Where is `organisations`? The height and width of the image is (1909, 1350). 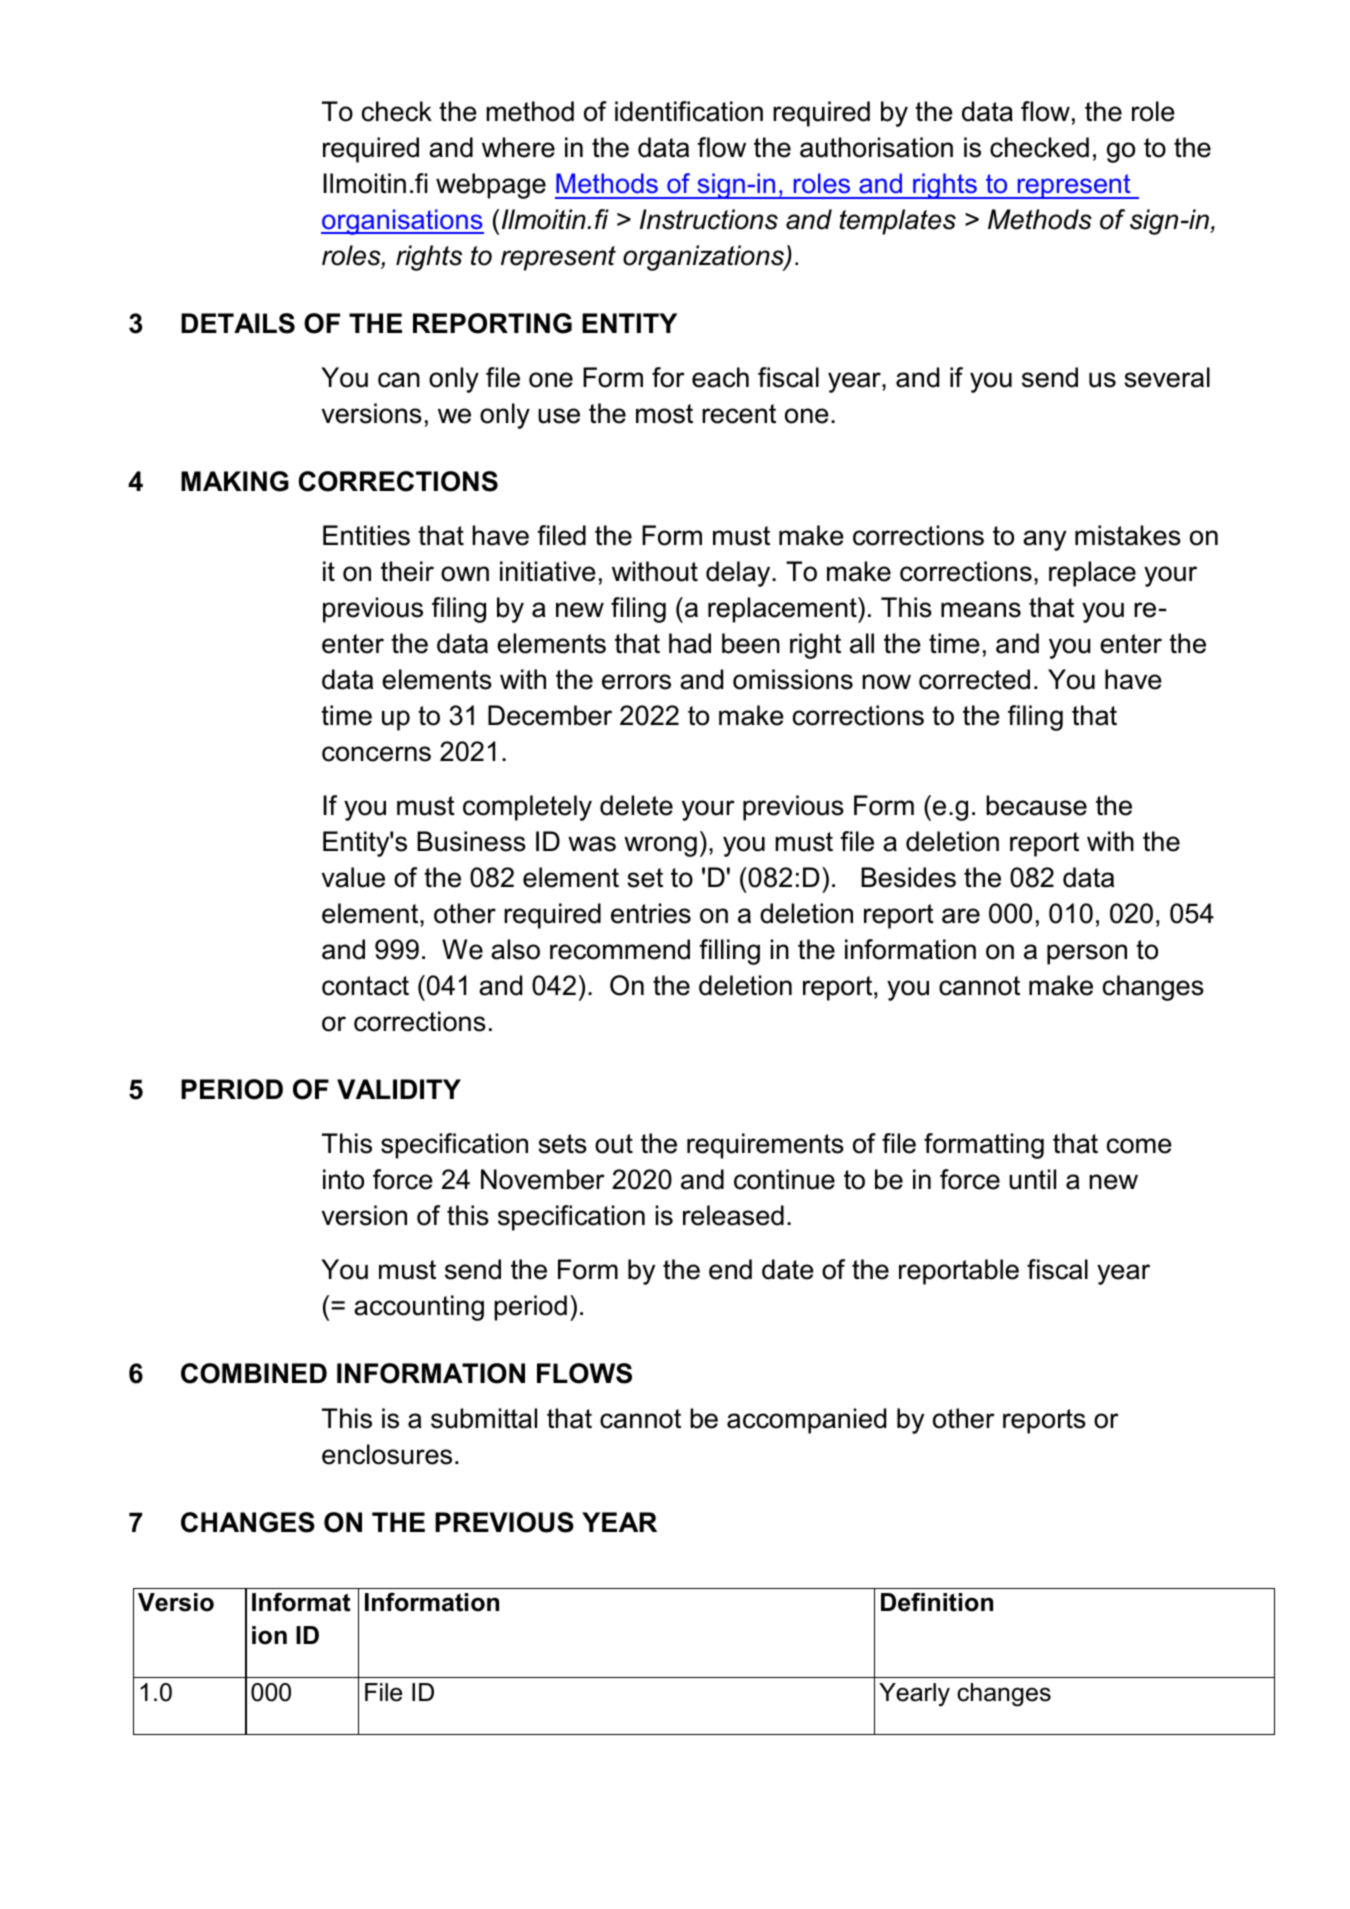
organisations is located at coordinates (402, 222).
